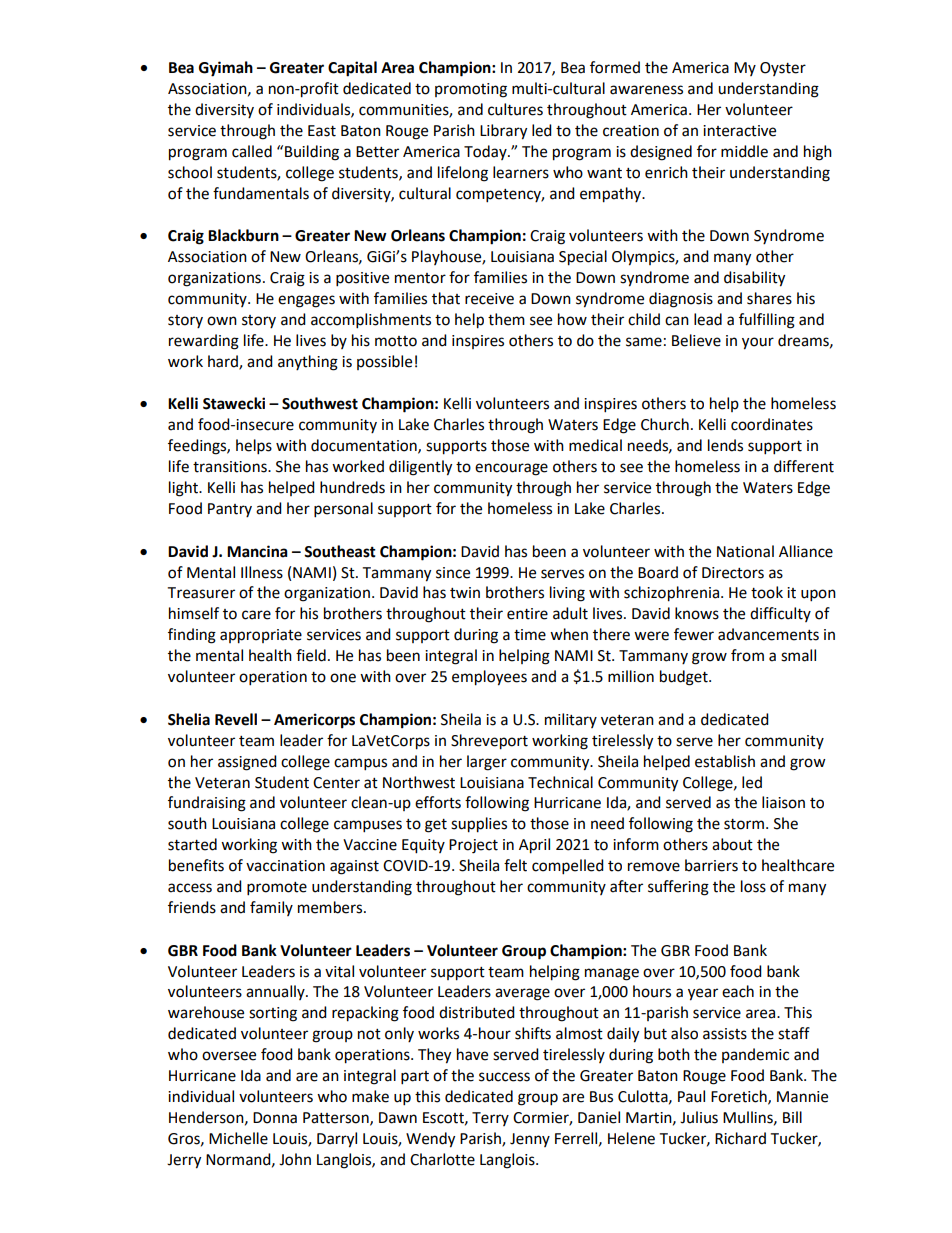 Image resolution: width=952 pixels, height=1233 pixels. Describe the element at coordinates (768, 634) in the page. I see `advancements` at that location.
